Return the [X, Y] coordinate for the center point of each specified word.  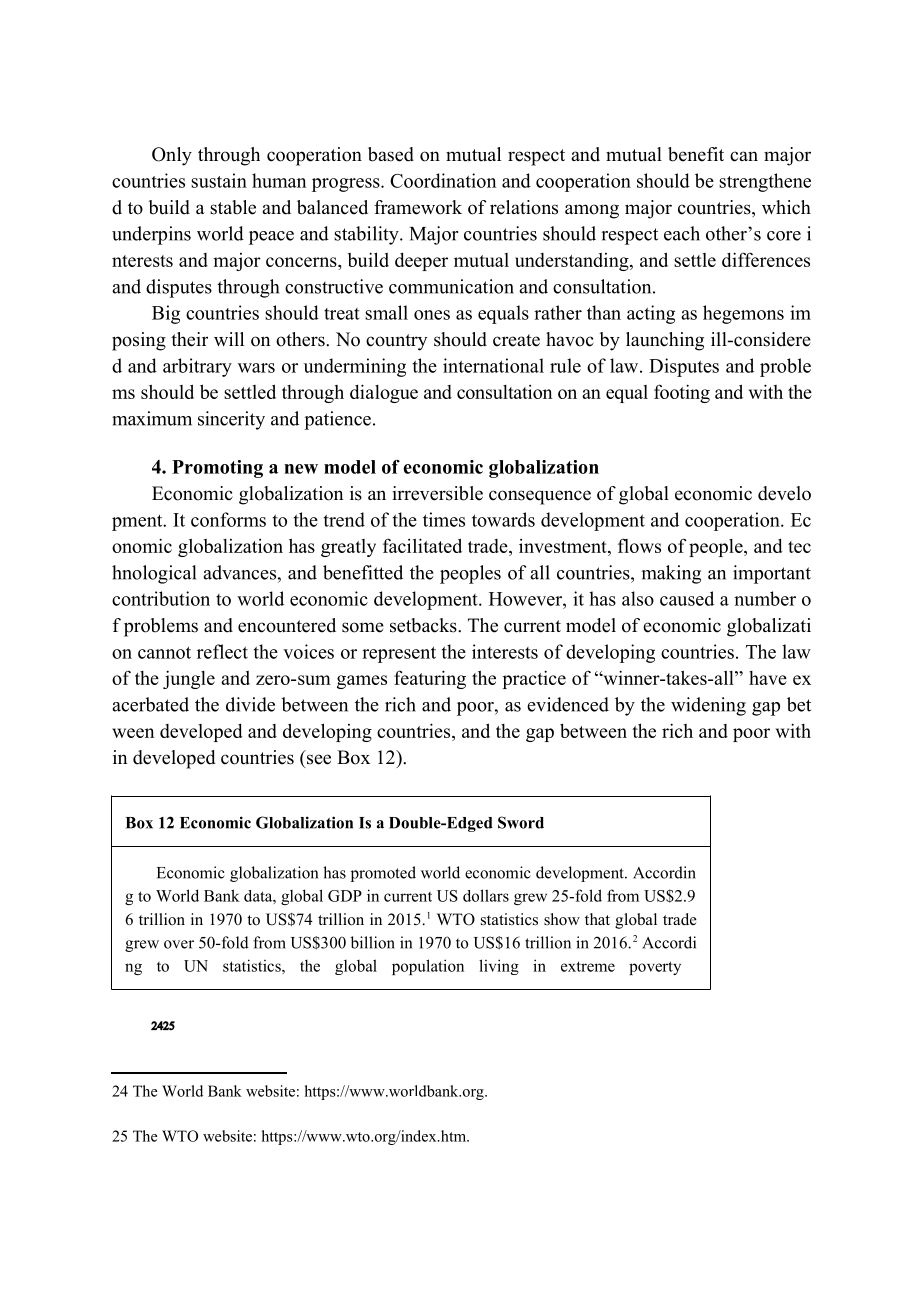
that [597, 919]
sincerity [231, 420]
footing [682, 393]
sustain [219, 180]
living [499, 967]
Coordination [443, 180]
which [786, 207]
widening [708, 706]
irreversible [437, 493]
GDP [345, 896]
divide [250, 704]
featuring [430, 679]
